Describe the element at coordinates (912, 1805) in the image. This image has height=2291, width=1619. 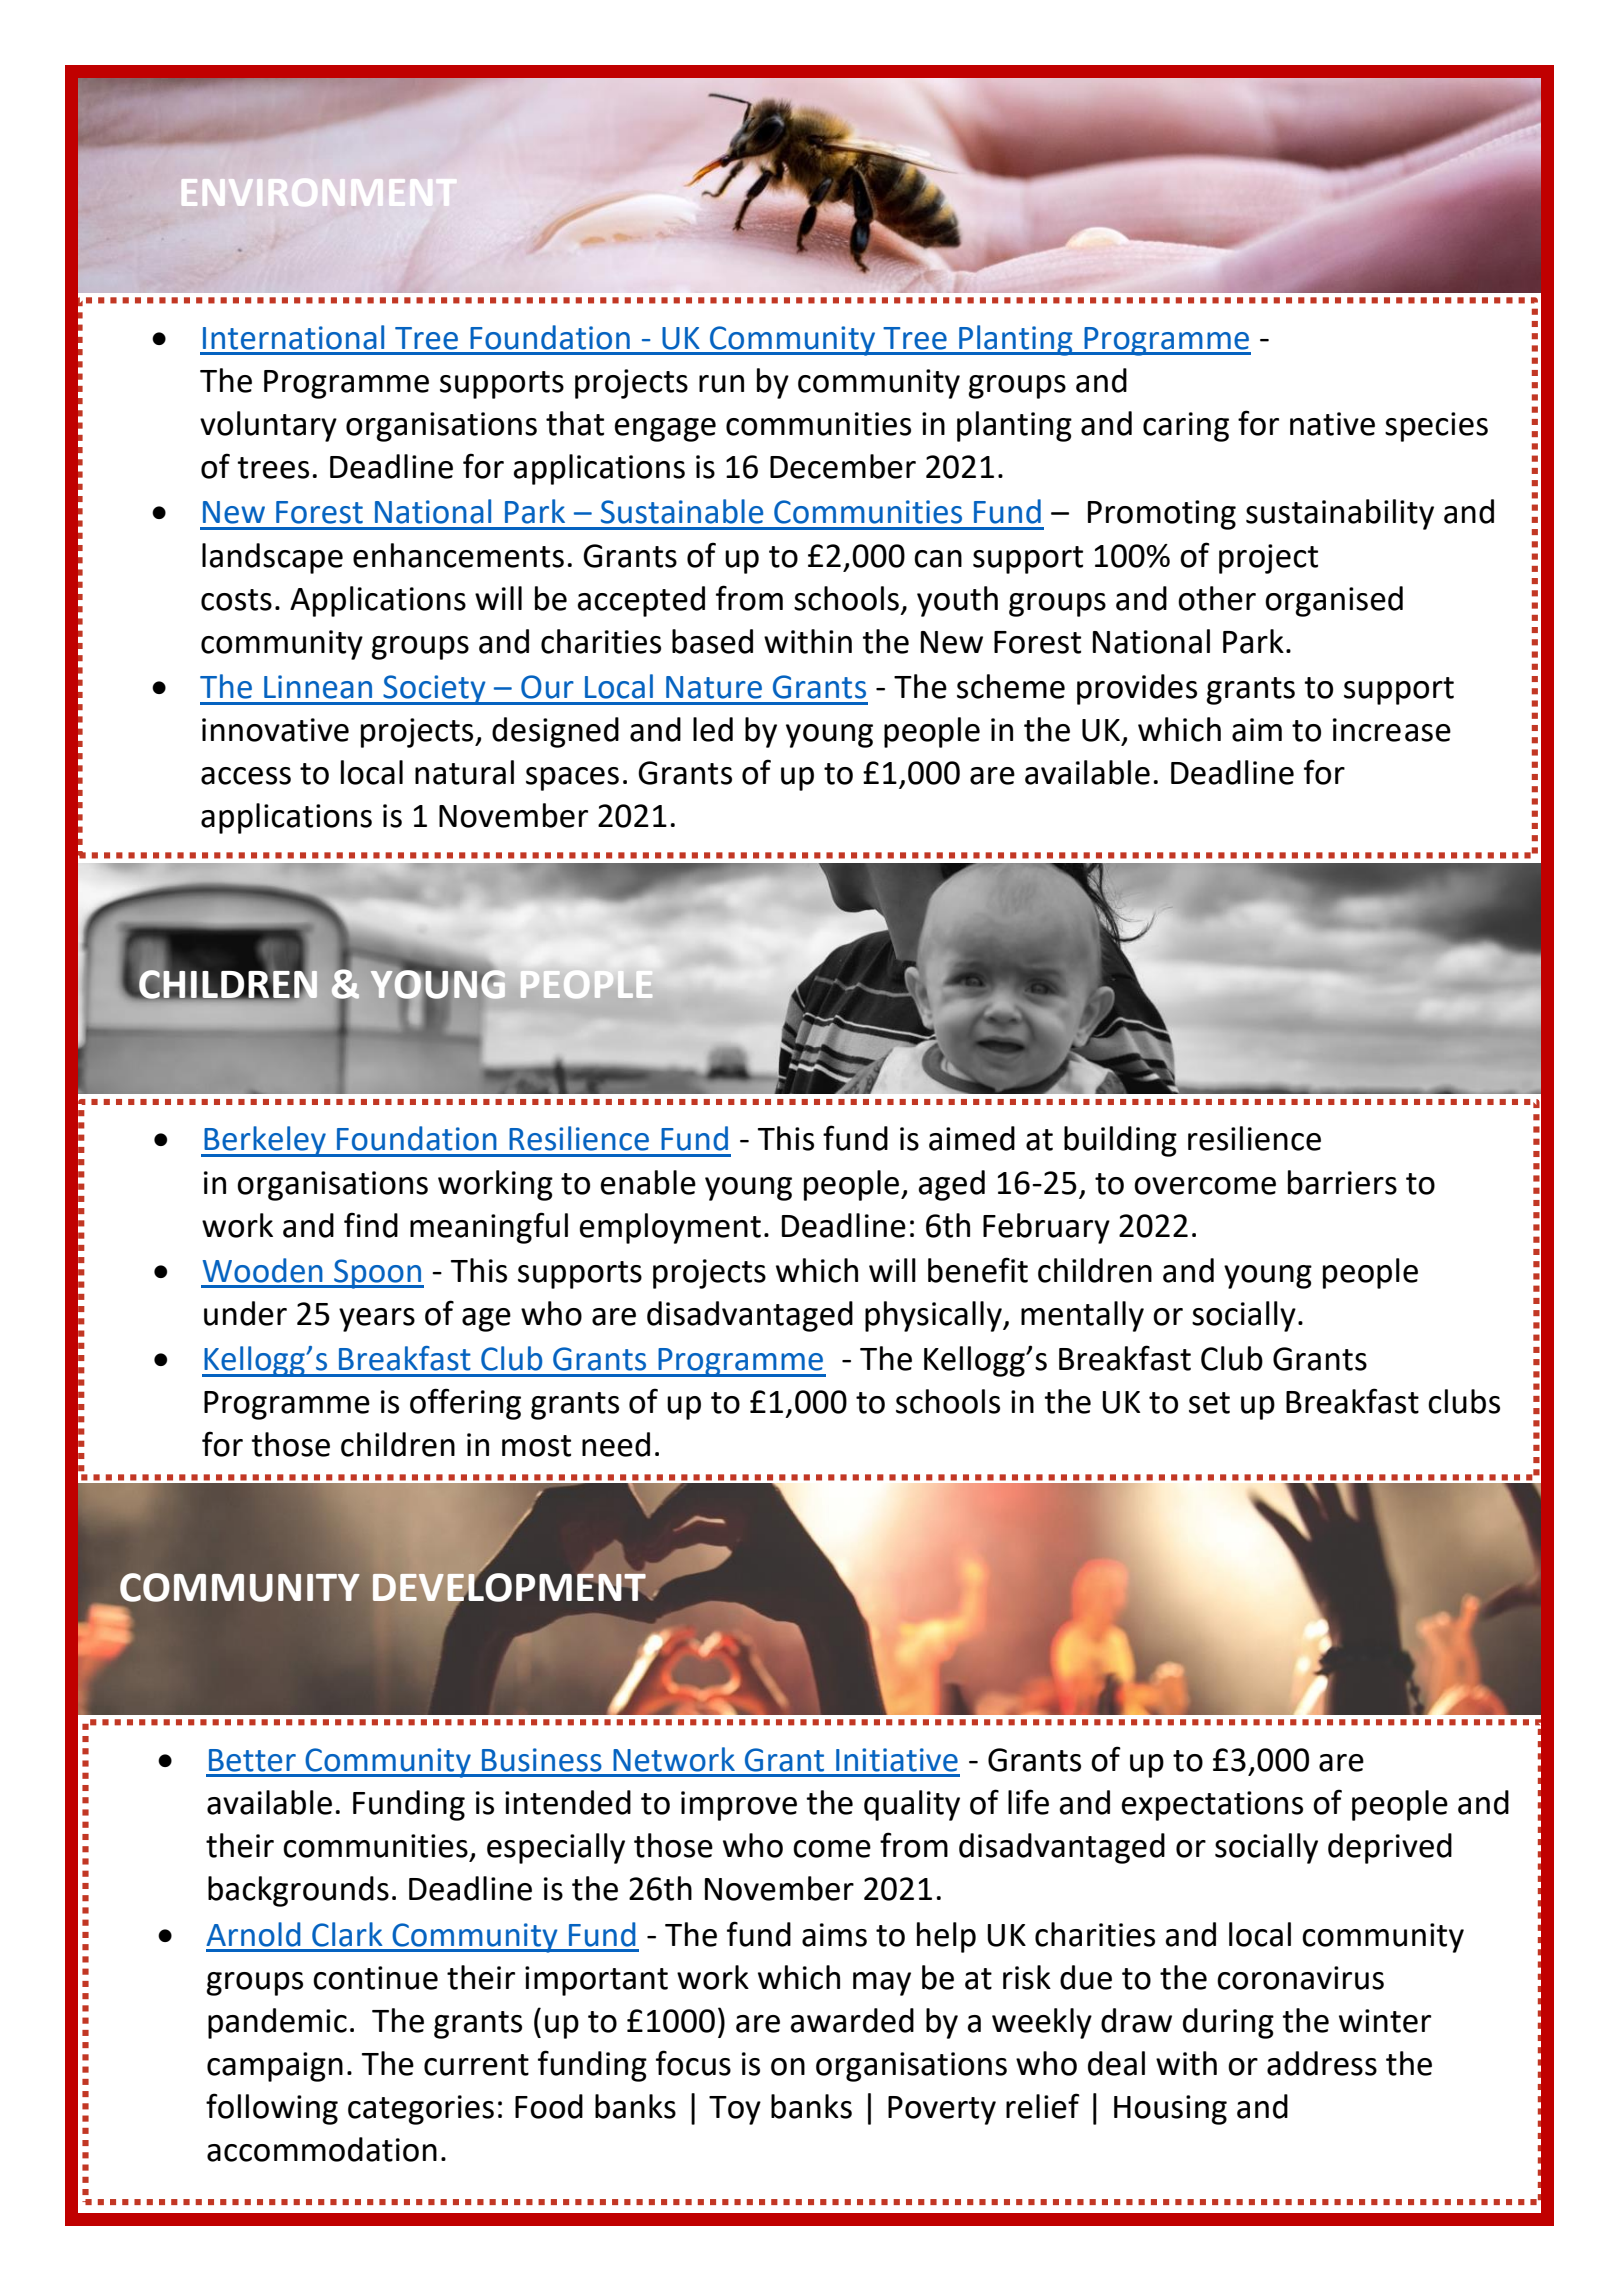
I see `quality` at that location.
